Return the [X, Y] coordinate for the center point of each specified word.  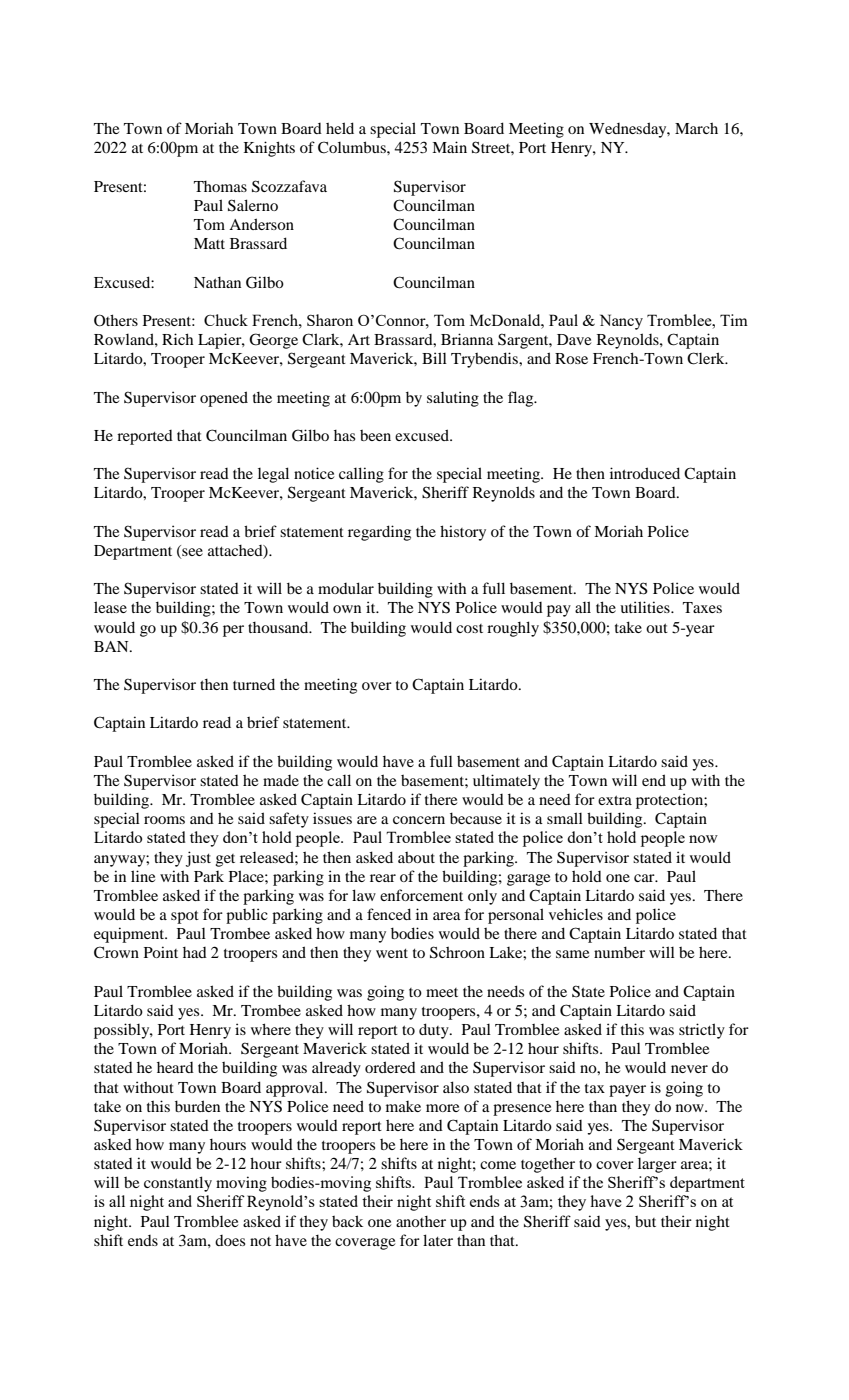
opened [224, 399]
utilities [646, 607]
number [619, 952]
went [392, 953]
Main [449, 147]
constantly [178, 1184]
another [421, 1221]
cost [469, 628]
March [696, 128]
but [645, 1221]
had [195, 952]
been [375, 435]
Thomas [220, 186]
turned [254, 684]
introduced [645, 473]
